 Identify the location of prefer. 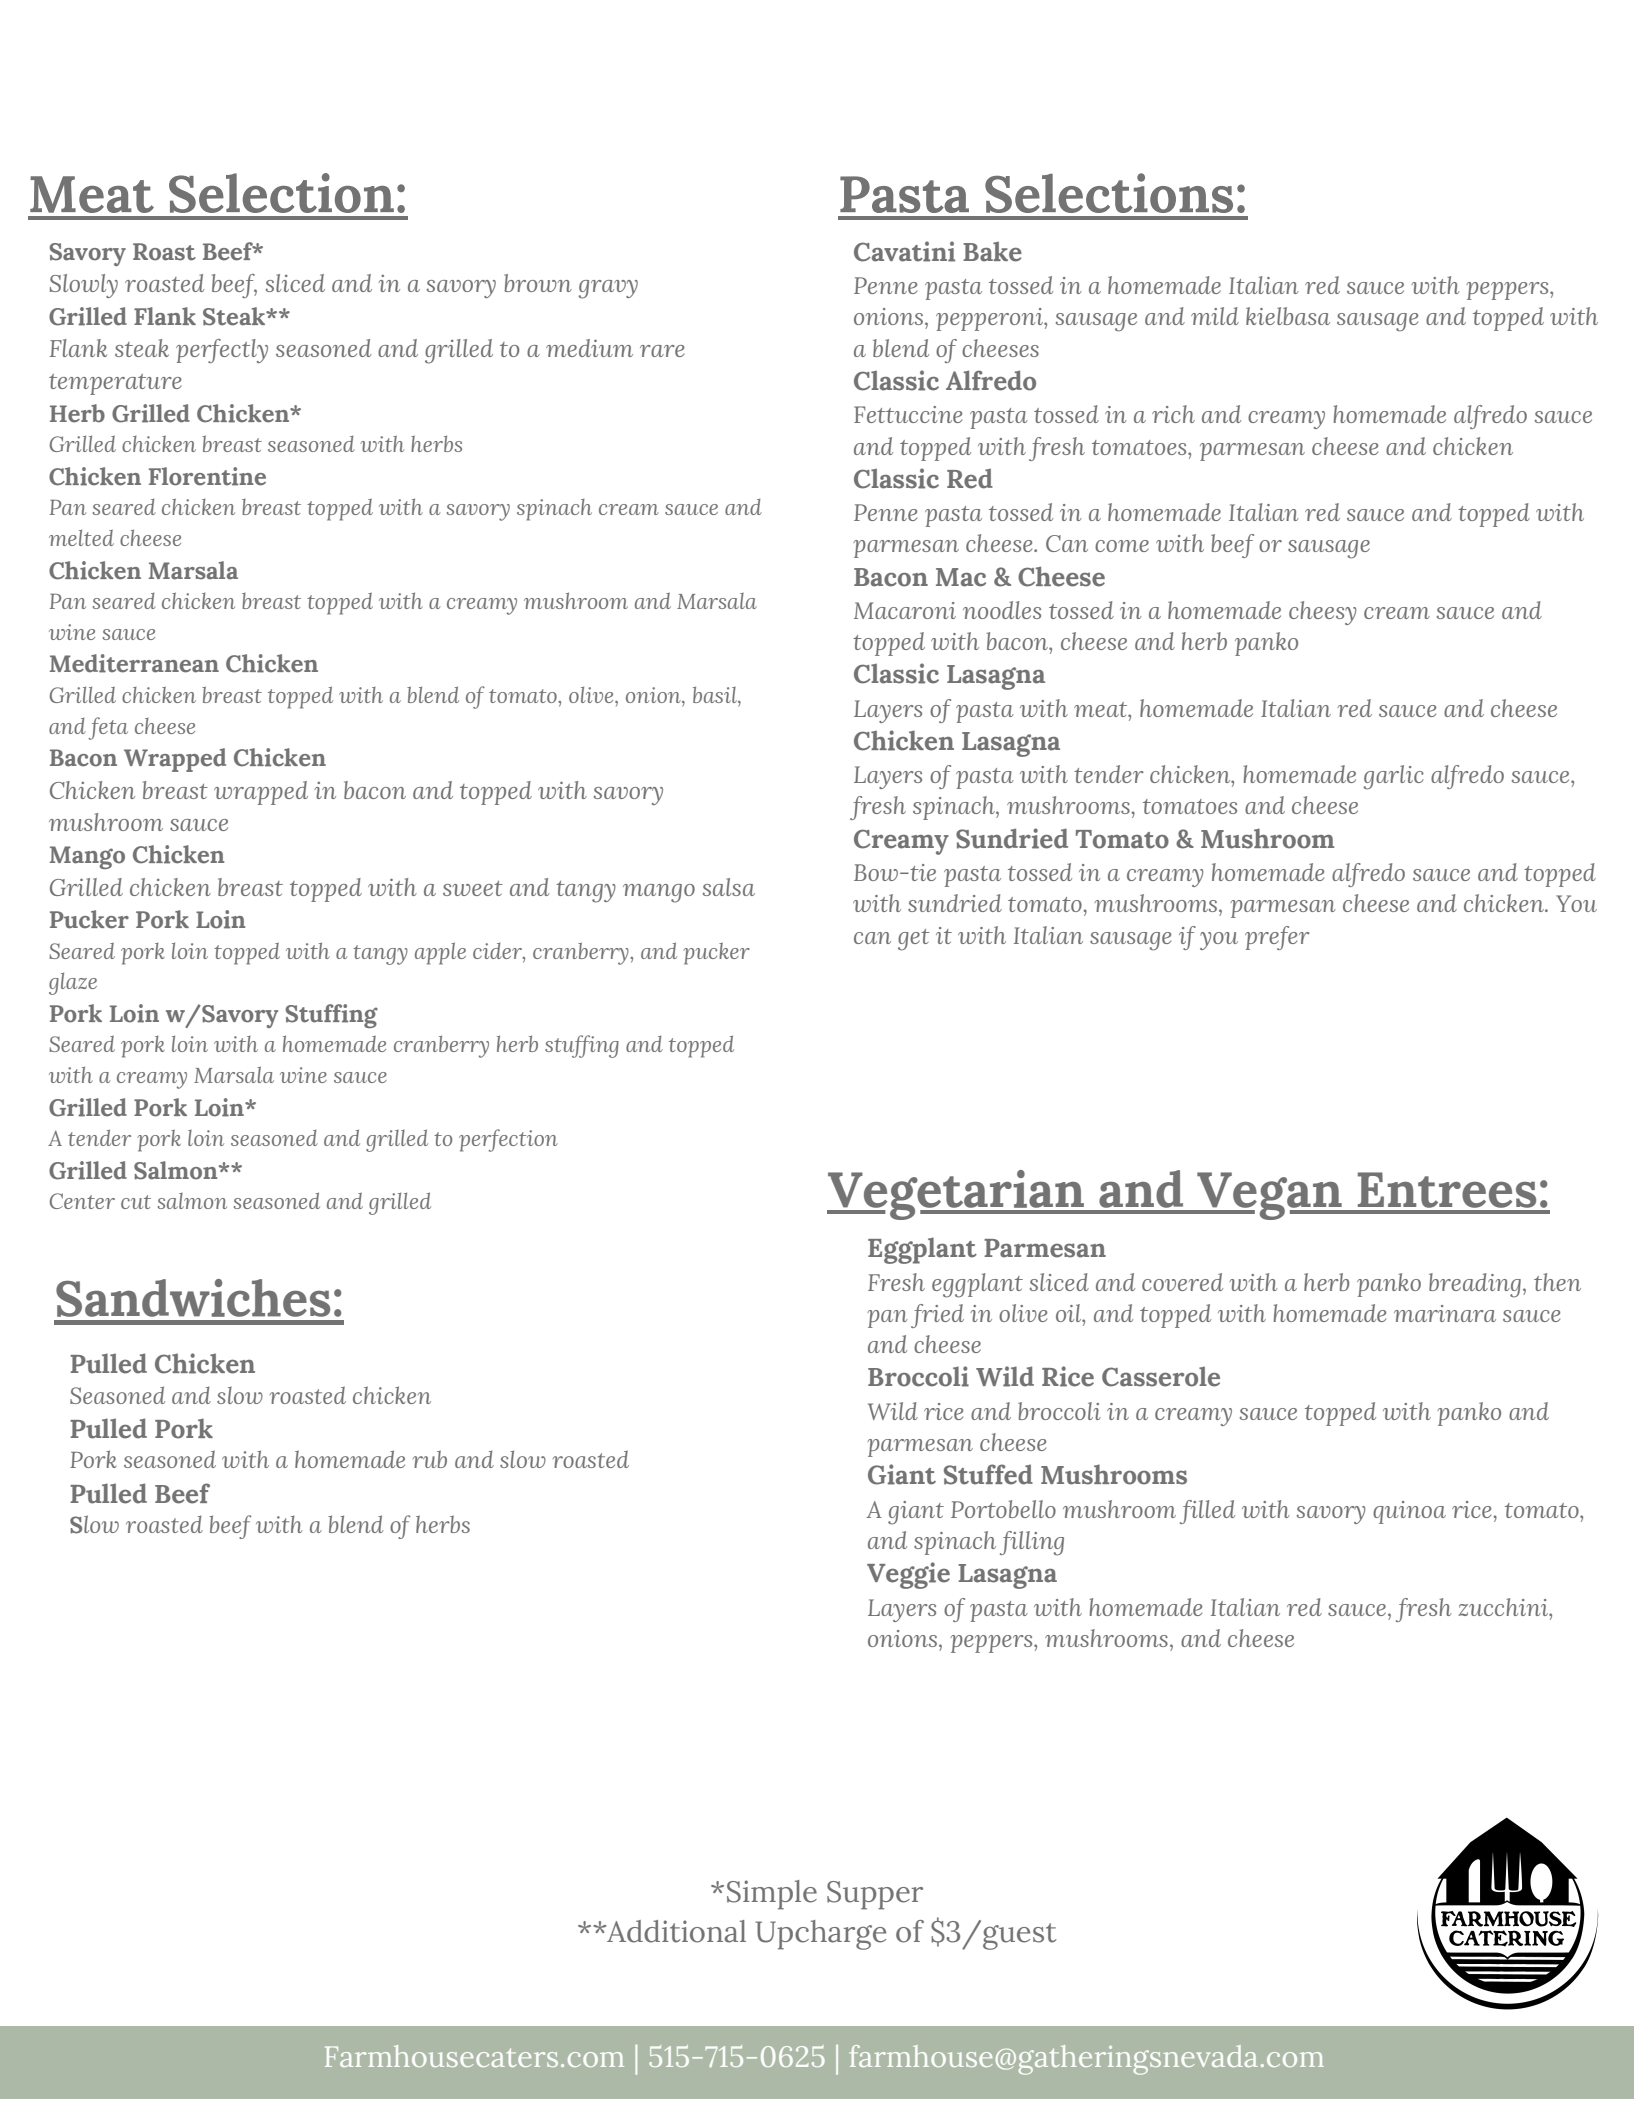
(1277, 938).
